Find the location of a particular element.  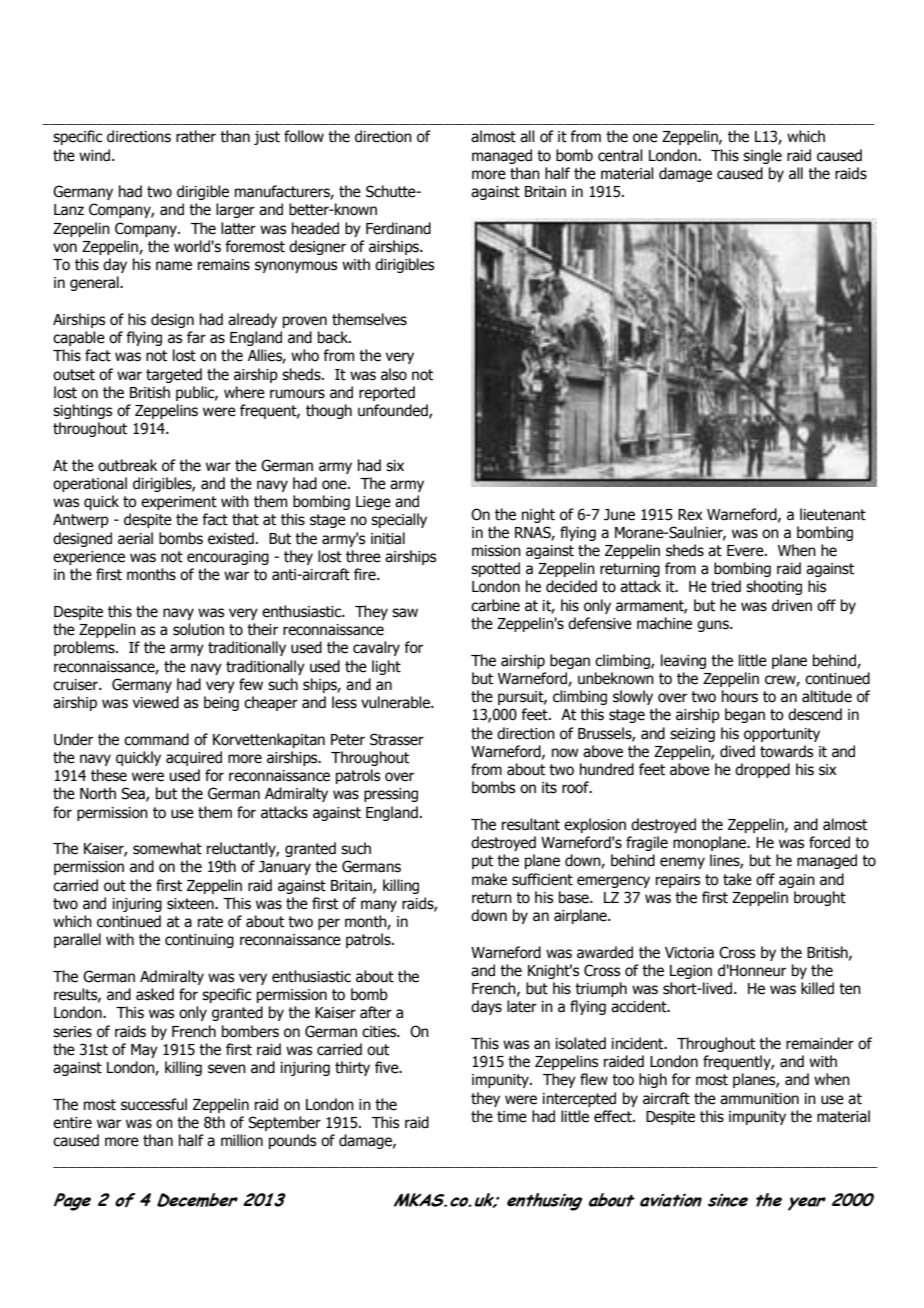

saw is located at coordinates (405, 613).
